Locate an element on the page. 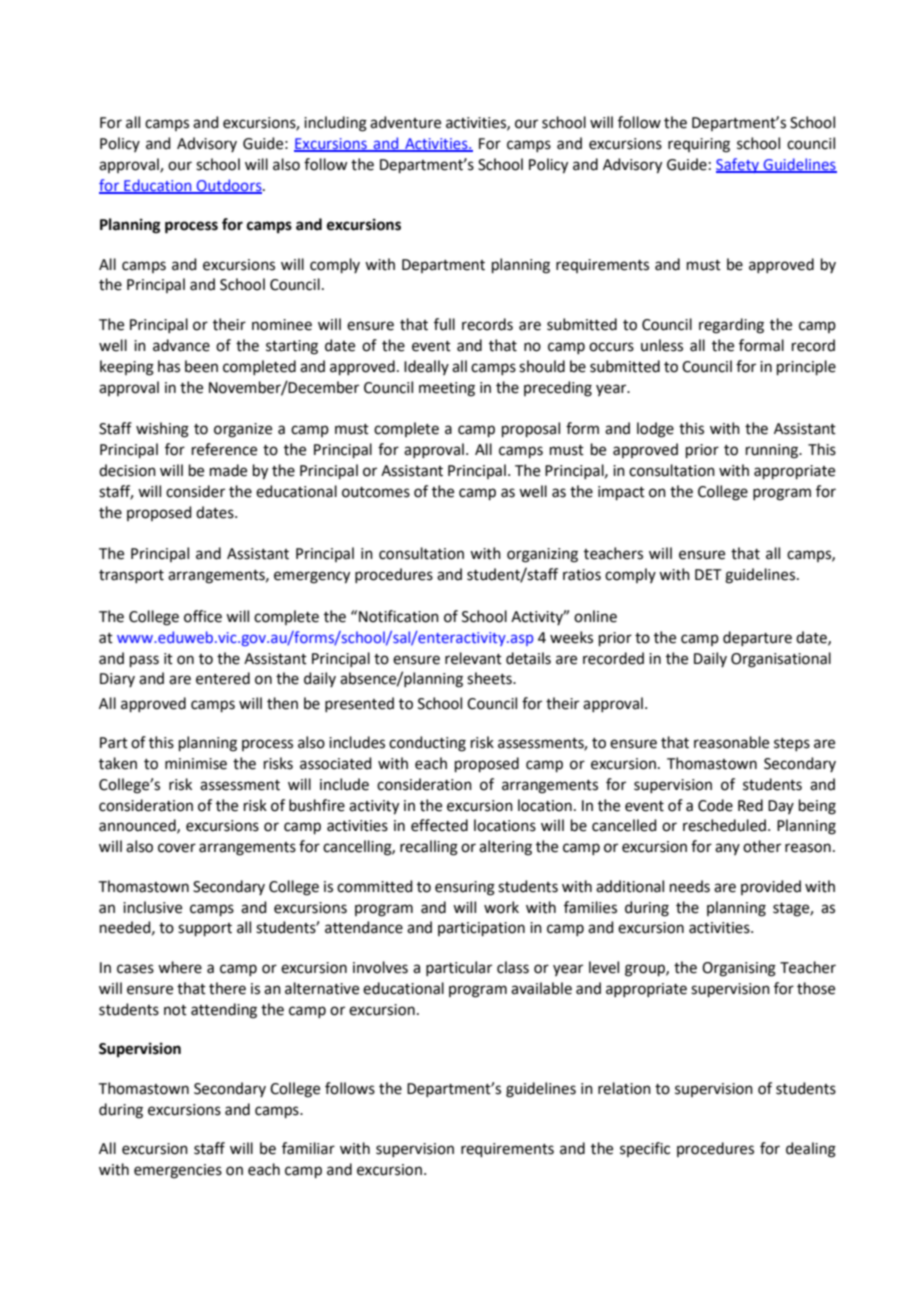 This image has height=1308, width=924. support is located at coordinates (205, 929).
